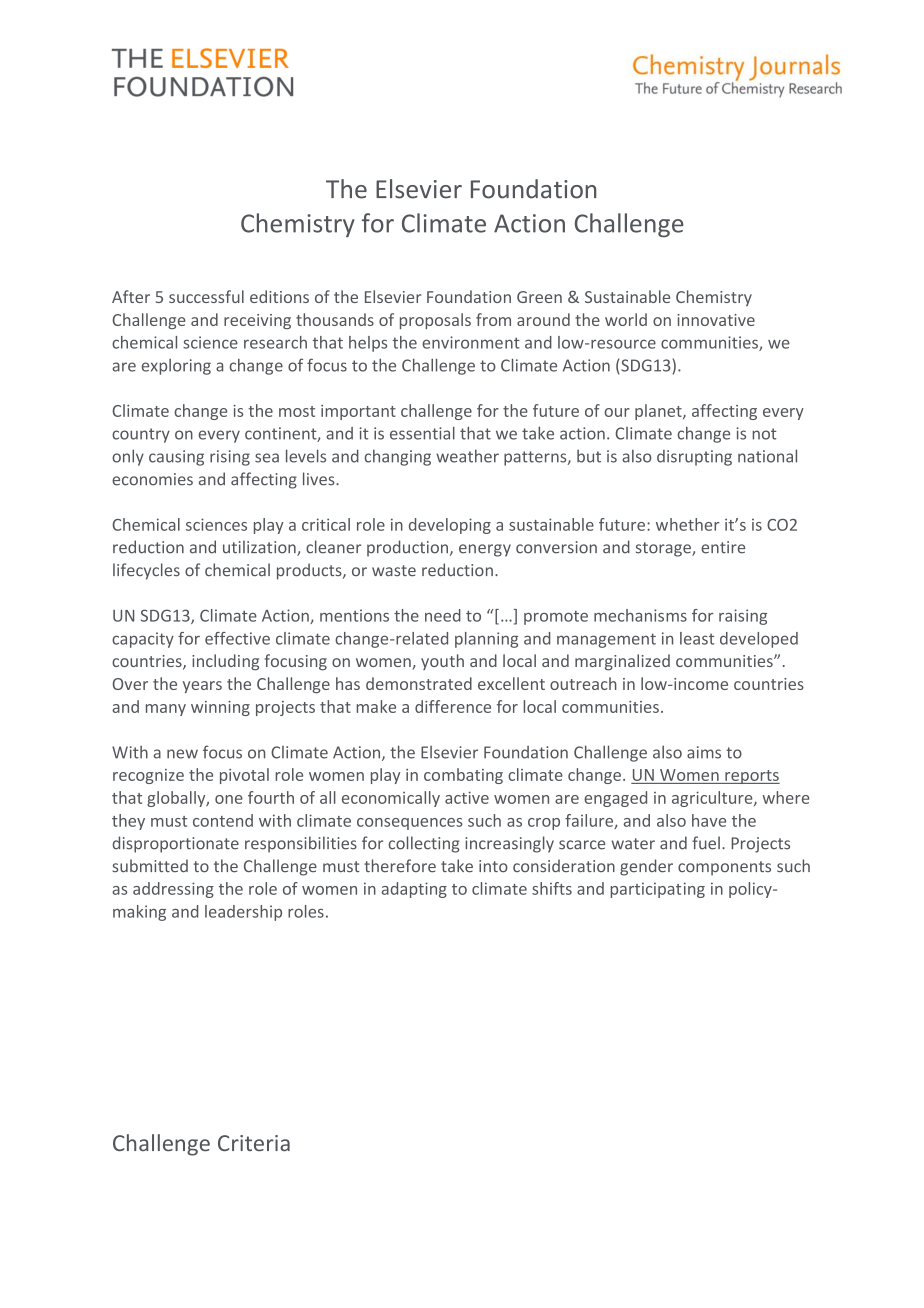 This screenshot has height=1308, width=924. What do you see at coordinates (450, 526) in the screenshot?
I see `developing` at bounding box center [450, 526].
